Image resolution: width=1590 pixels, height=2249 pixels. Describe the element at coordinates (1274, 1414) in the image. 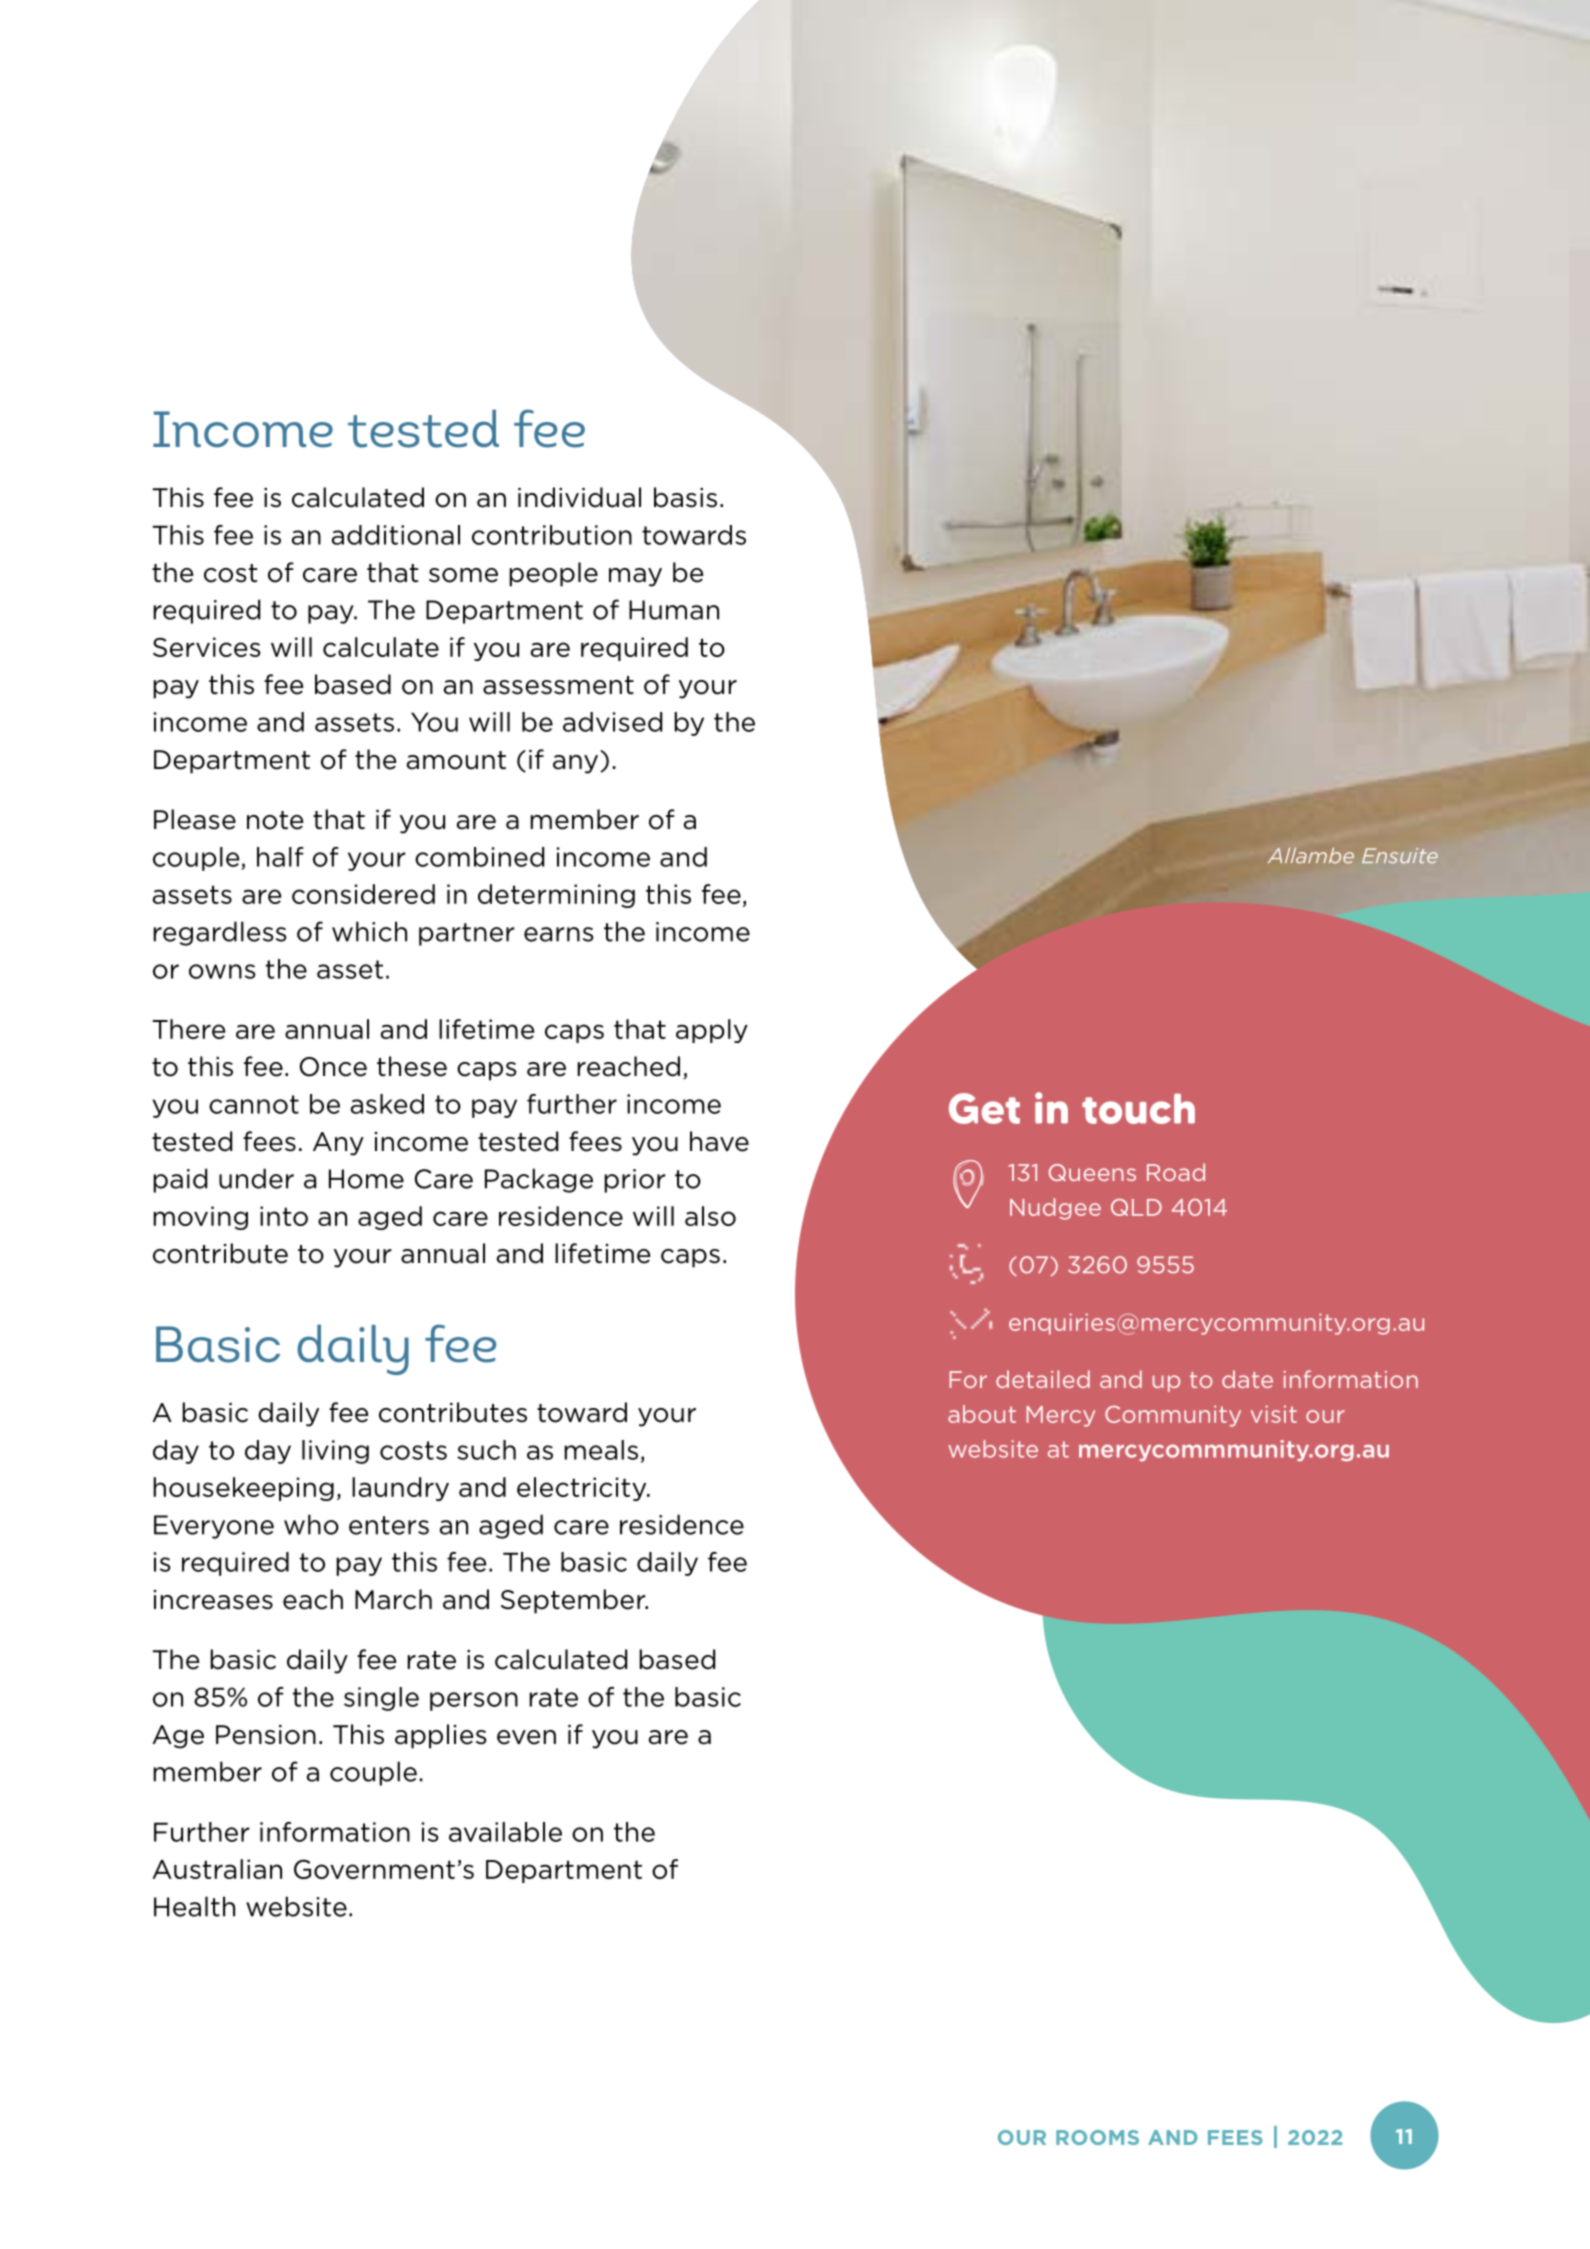

I see `visit` at that location.
